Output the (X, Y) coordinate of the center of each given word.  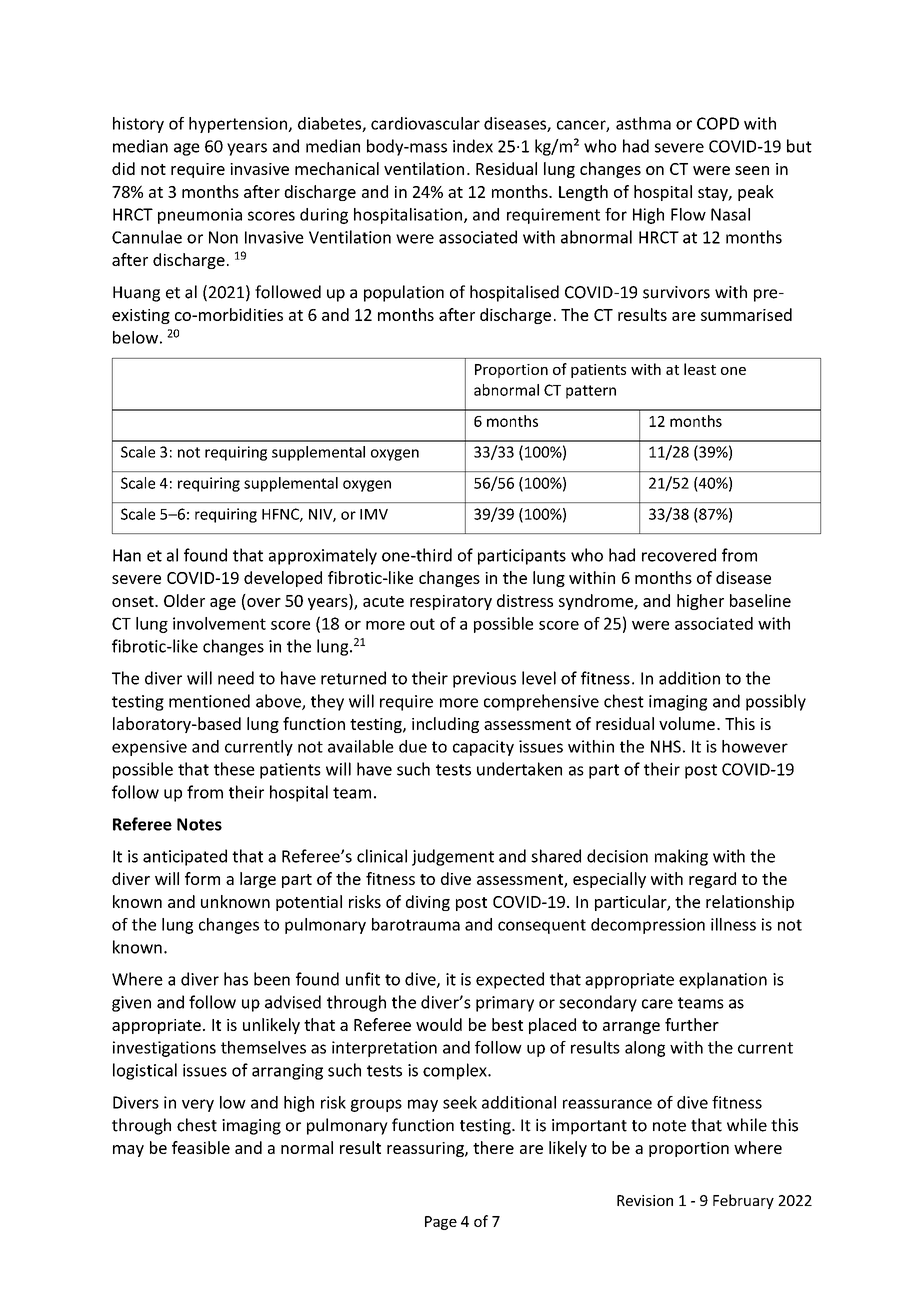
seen (752, 170)
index (473, 146)
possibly (776, 702)
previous (484, 680)
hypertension (239, 125)
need (236, 678)
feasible (201, 1147)
